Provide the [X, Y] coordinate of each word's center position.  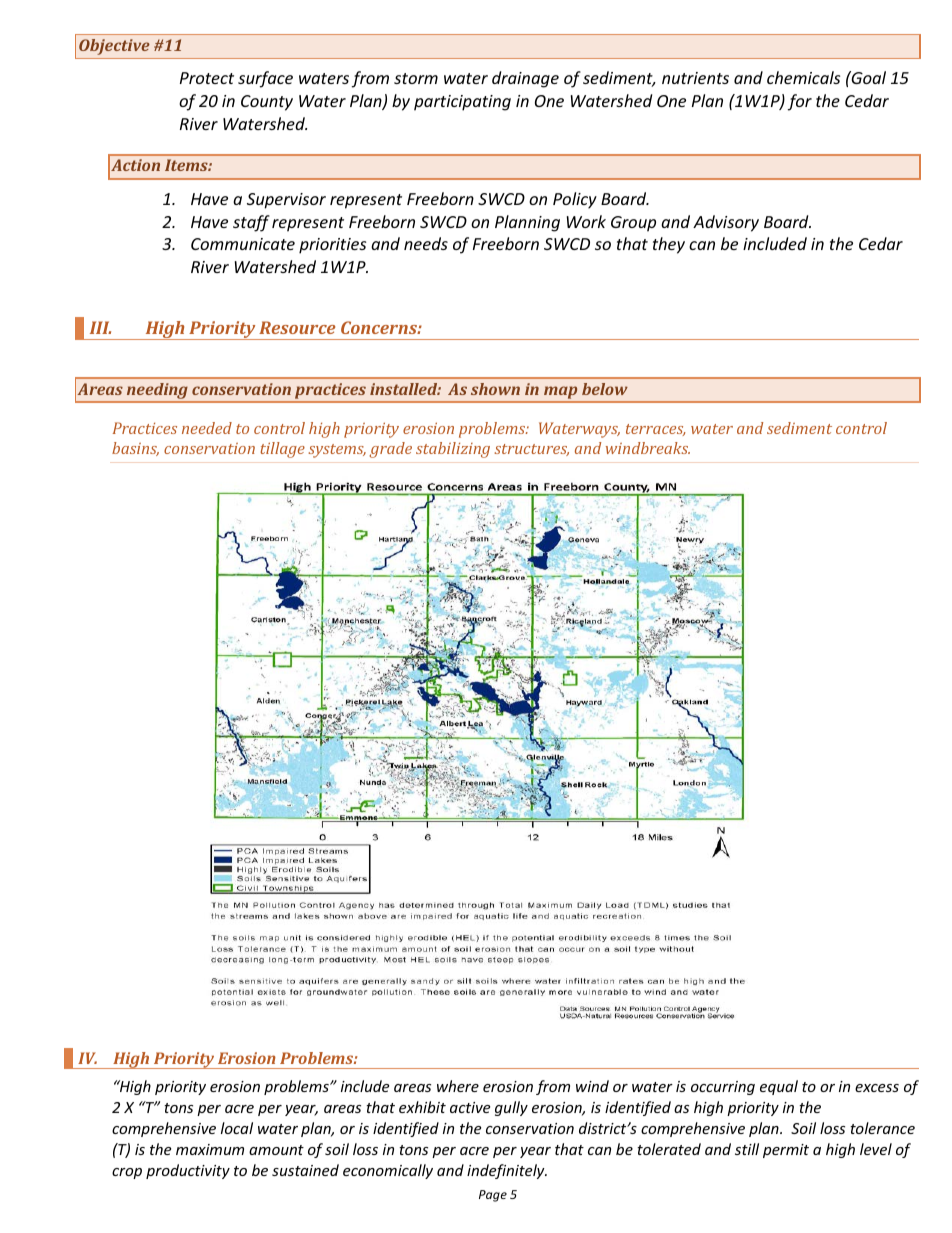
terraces [656, 430]
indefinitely [507, 1171]
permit [786, 1151]
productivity [188, 1171]
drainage [525, 79]
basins [135, 449]
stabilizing [453, 450]
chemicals [803, 77]
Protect [207, 78]
